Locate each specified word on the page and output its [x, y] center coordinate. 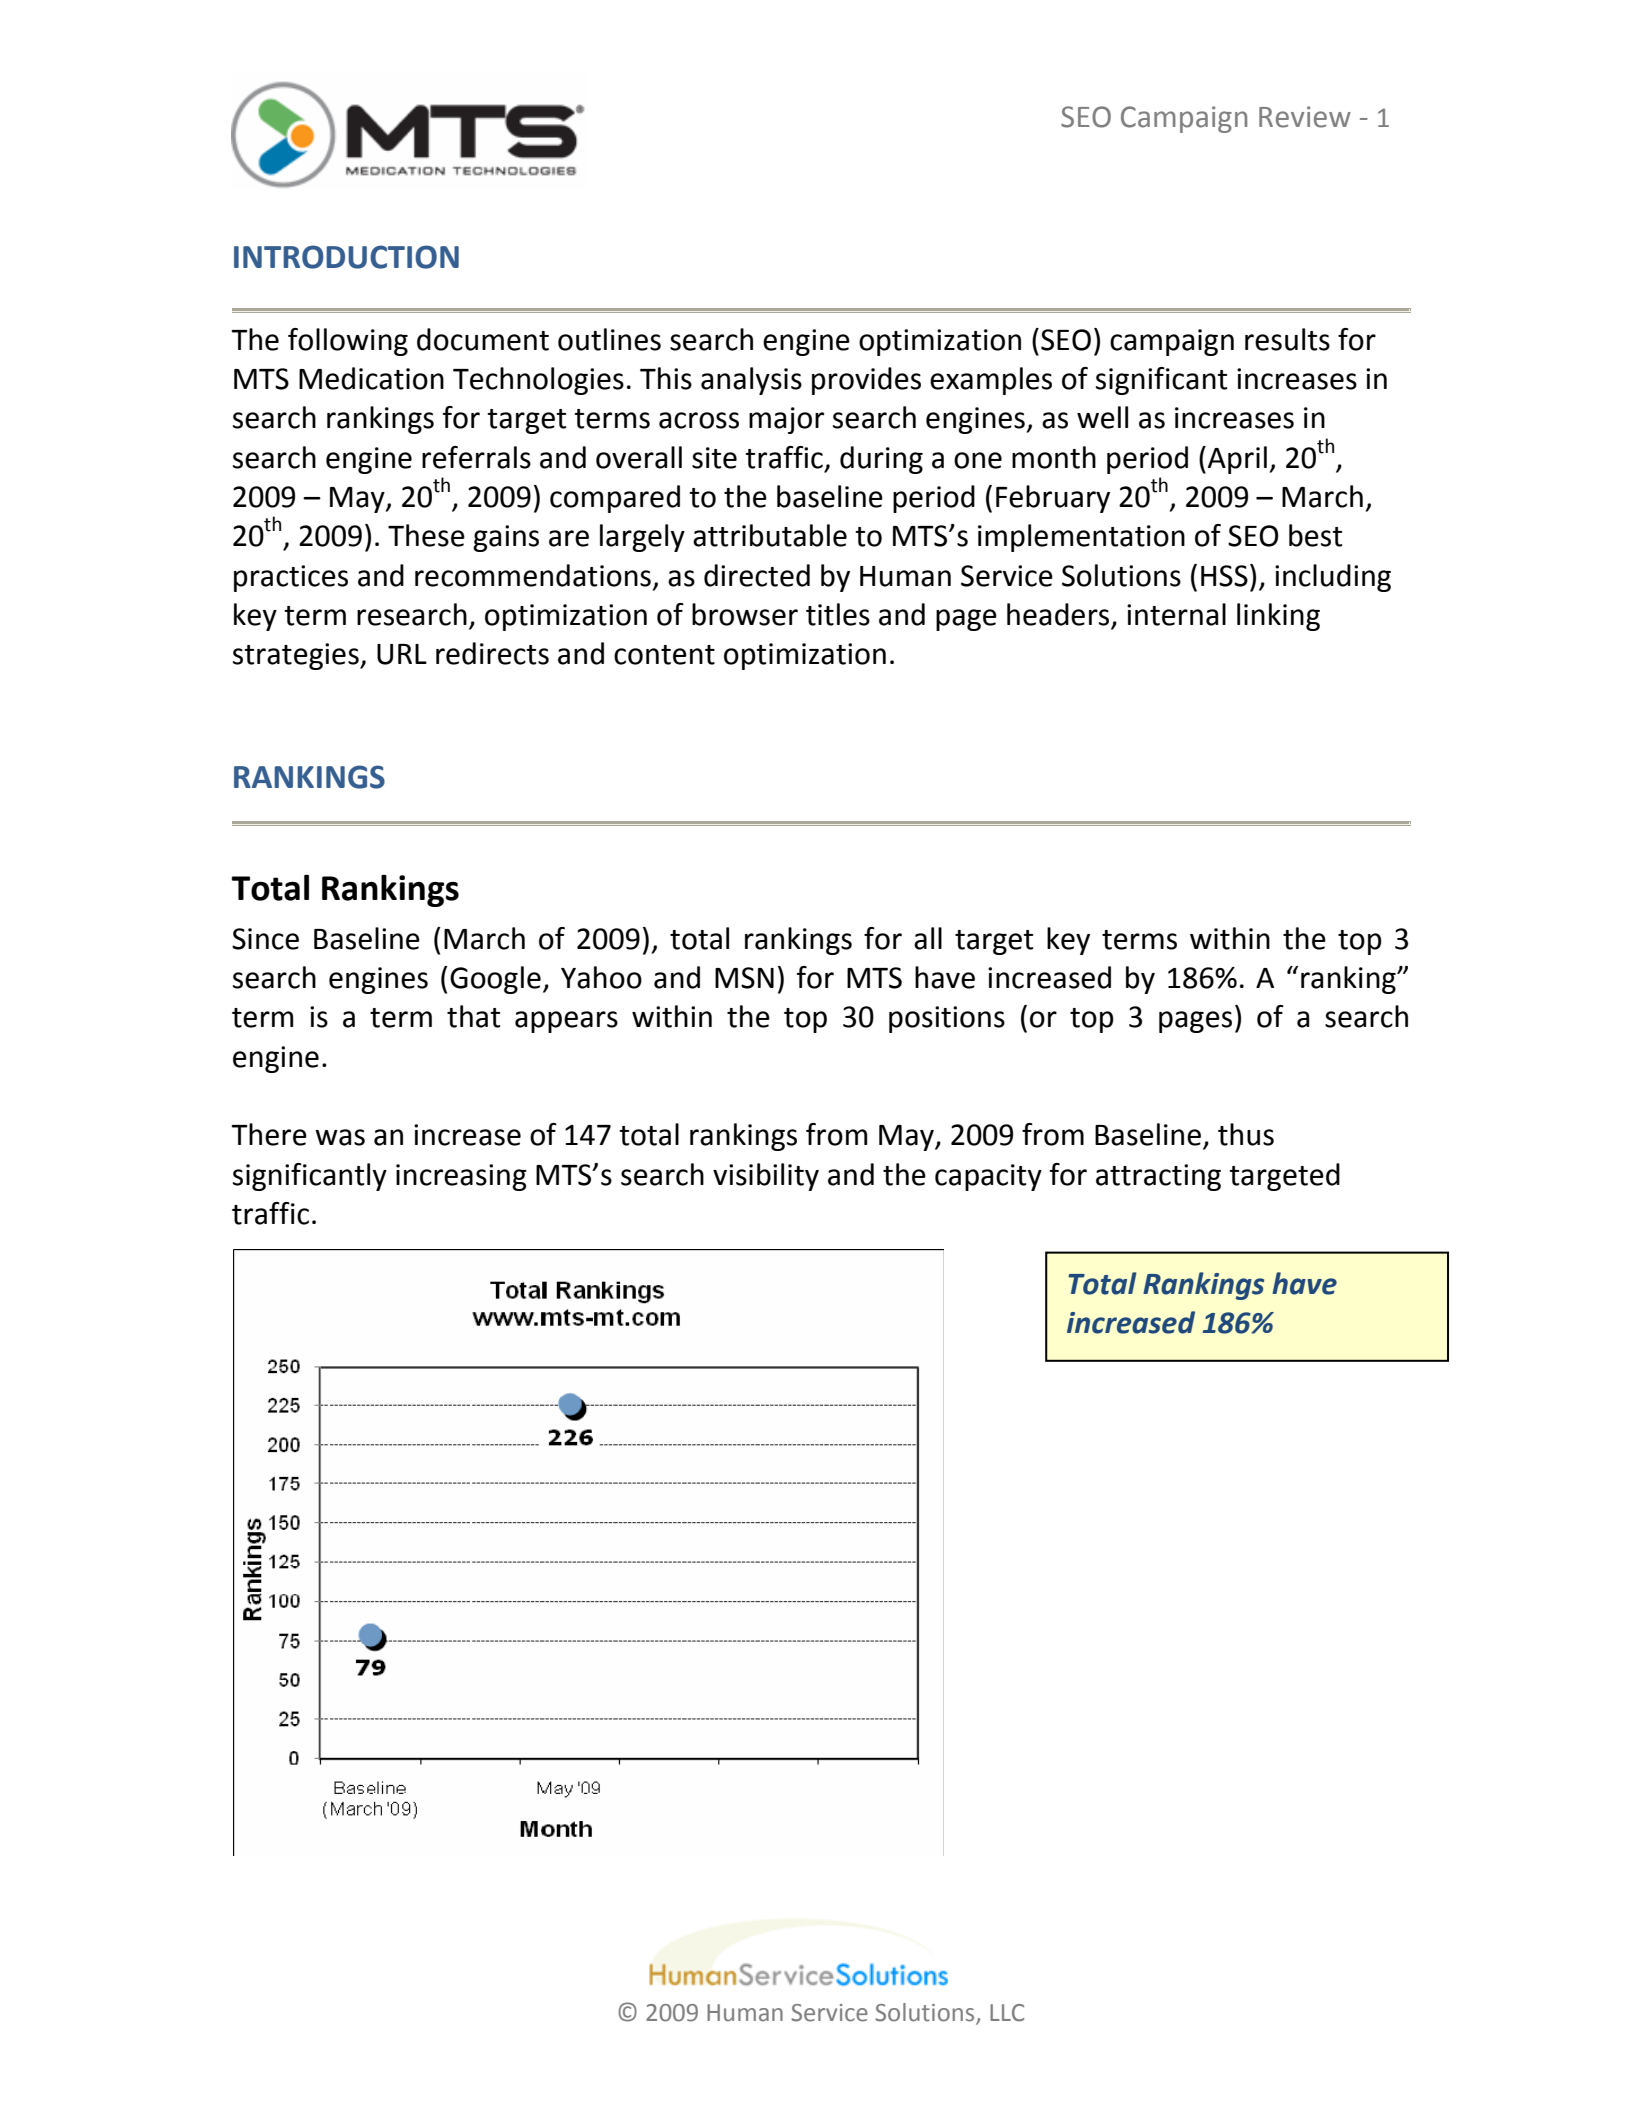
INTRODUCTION [346, 257]
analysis [751, 381]
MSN [744, 978]
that [473, 1016]
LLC [1007, 2013]
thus [1246, 1134]
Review [1305, 117]
